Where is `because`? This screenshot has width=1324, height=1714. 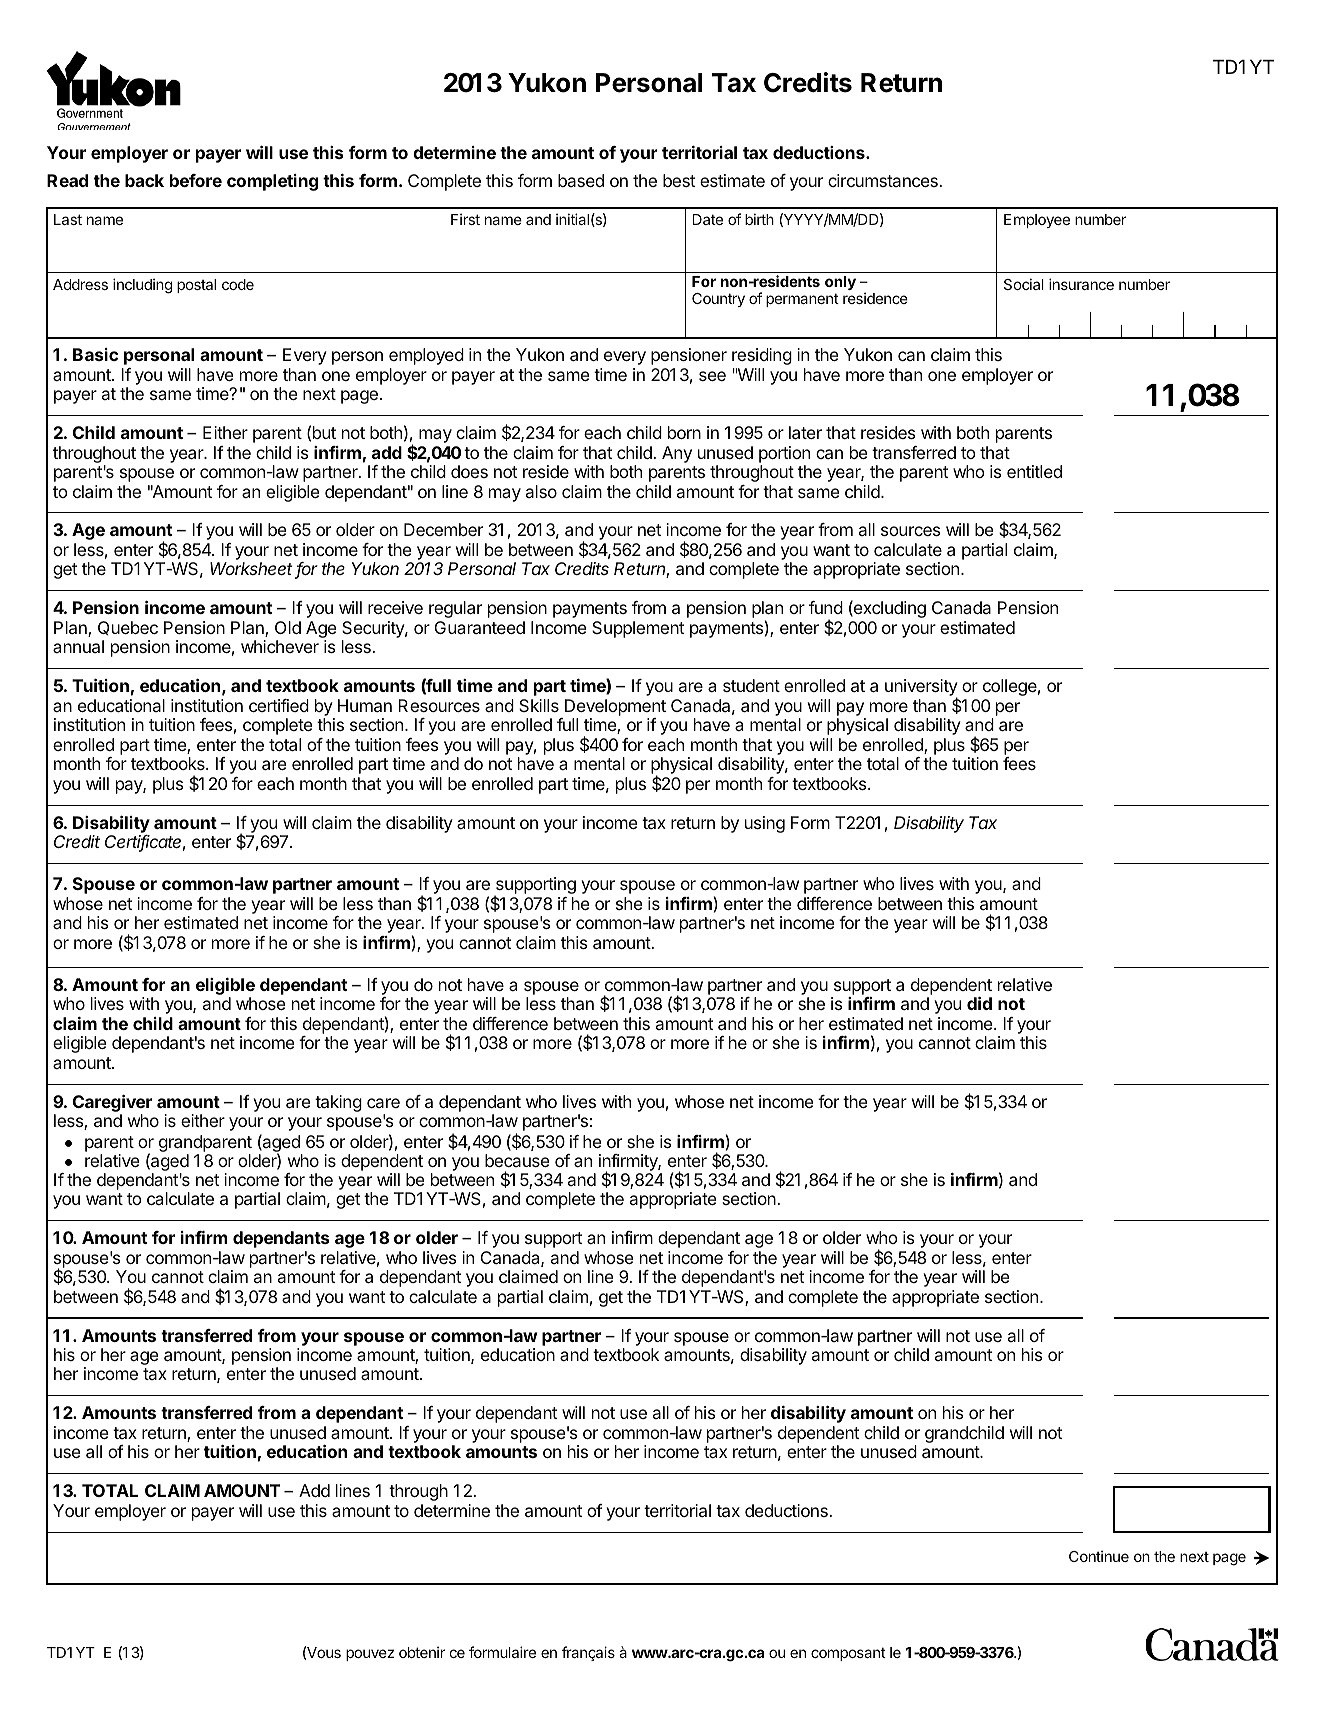
because is located at coordinates (517, 1160).
